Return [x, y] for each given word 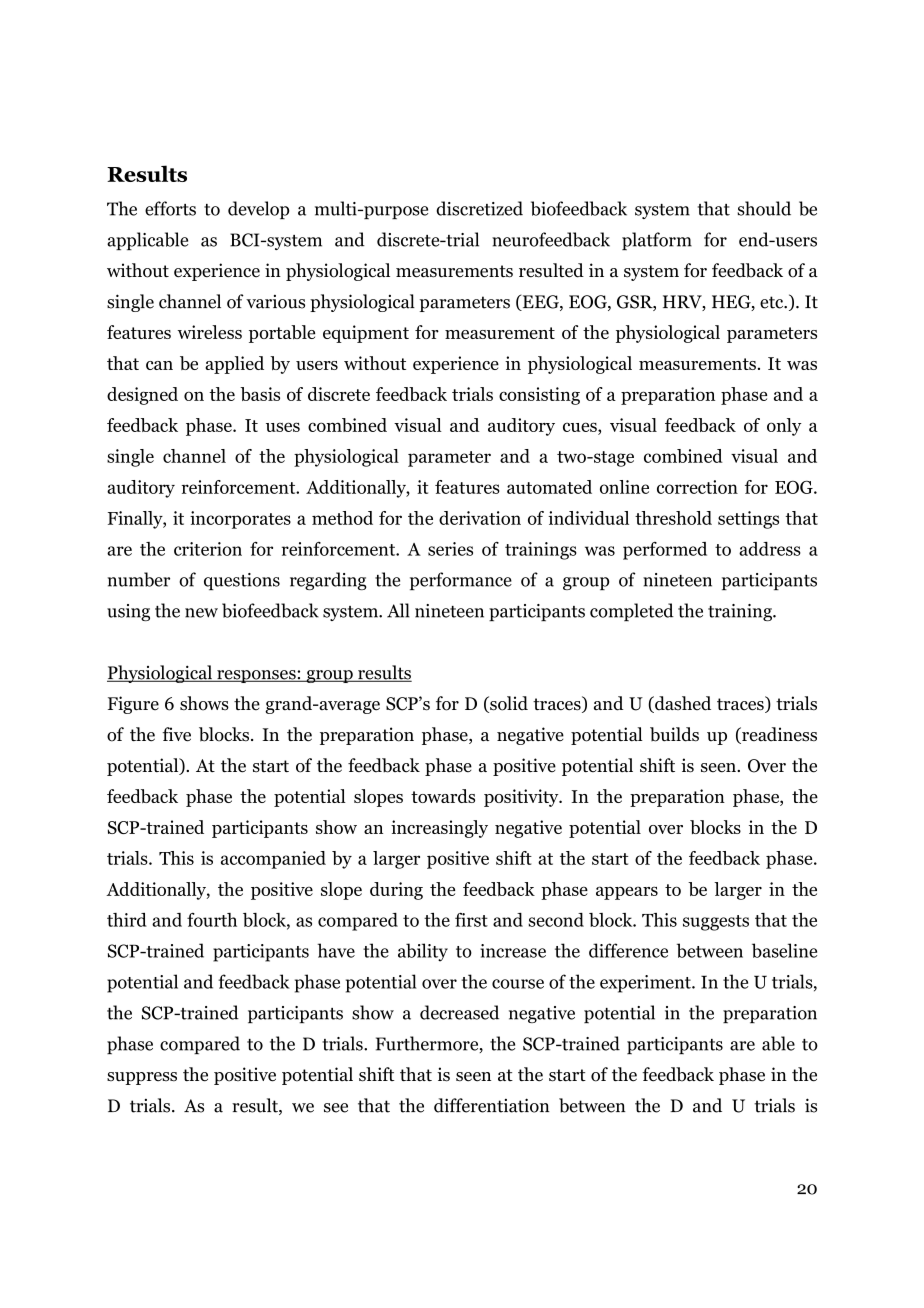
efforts [170, 208]
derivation [480, 518]
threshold [673, 518]
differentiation [492, 1105]
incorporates [240, 520]
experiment [646, 984]
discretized [479, 208]
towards [443, 796]
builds [674, 734]
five [176, 734]
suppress [142, 1078]
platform [657, 241]
